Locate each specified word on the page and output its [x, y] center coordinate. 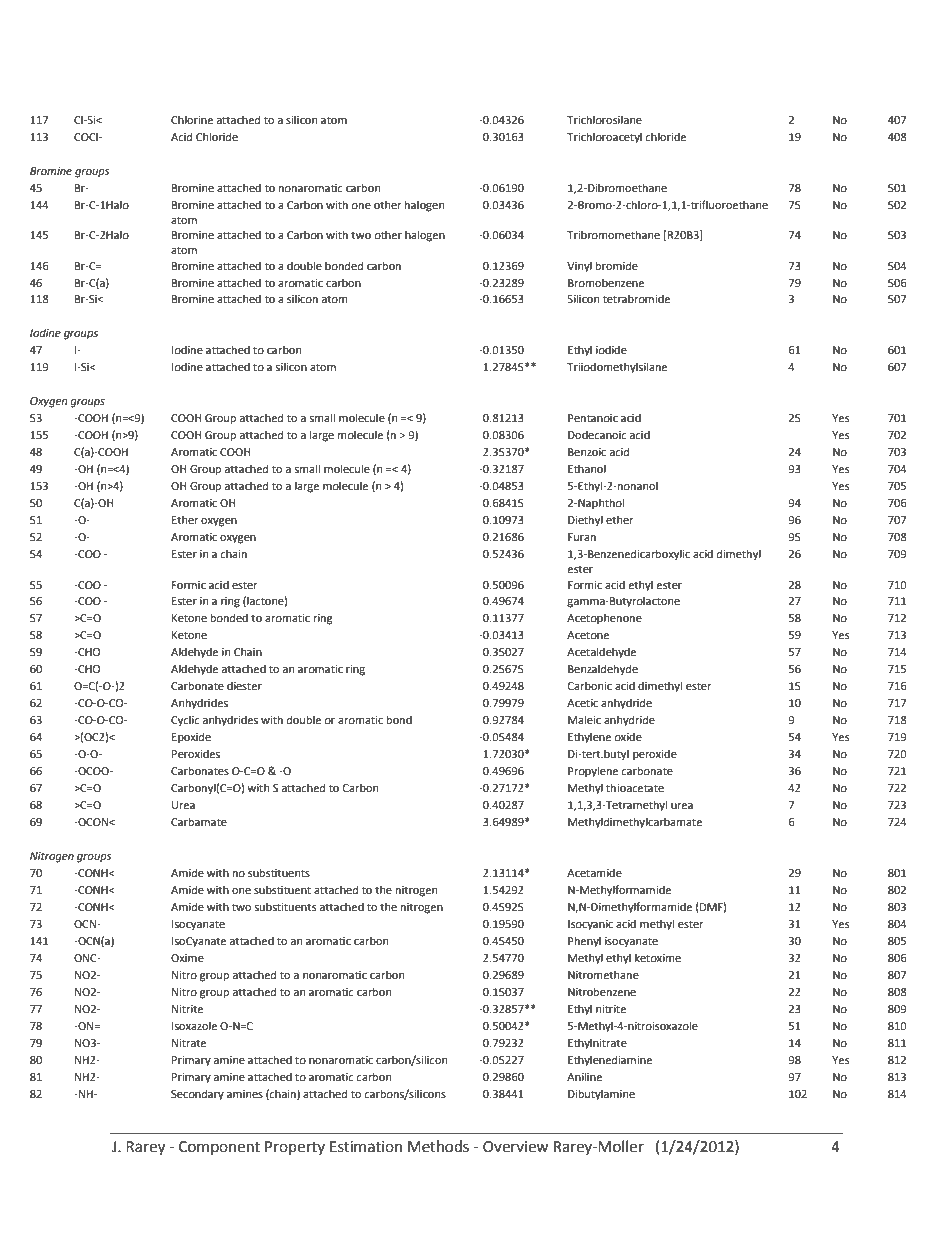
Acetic [582, 703]
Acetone [588, 635]
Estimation [366, 1147]
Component [219, 1148]
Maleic [584, 719]
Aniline [584, 1077]
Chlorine [192, 120]
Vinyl [579, 267]
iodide [611, 350]
